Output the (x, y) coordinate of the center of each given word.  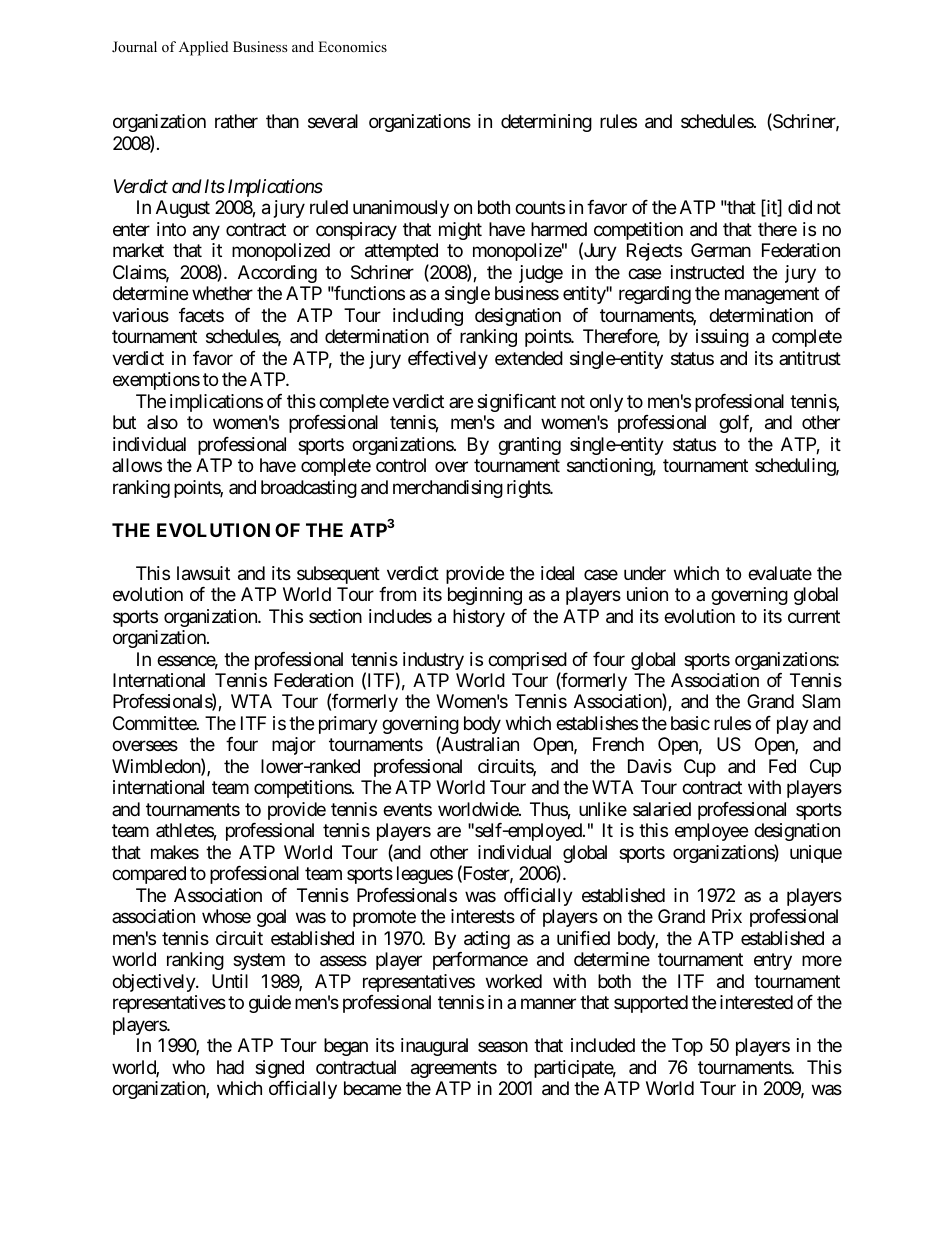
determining (546, 123)
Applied (203, 48)
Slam (821, 701)
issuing (722, 338)
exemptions (156, 381)
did (800, 207)
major (294, 746)
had (230, 1067)
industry (433, 661)
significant (516, 403)
